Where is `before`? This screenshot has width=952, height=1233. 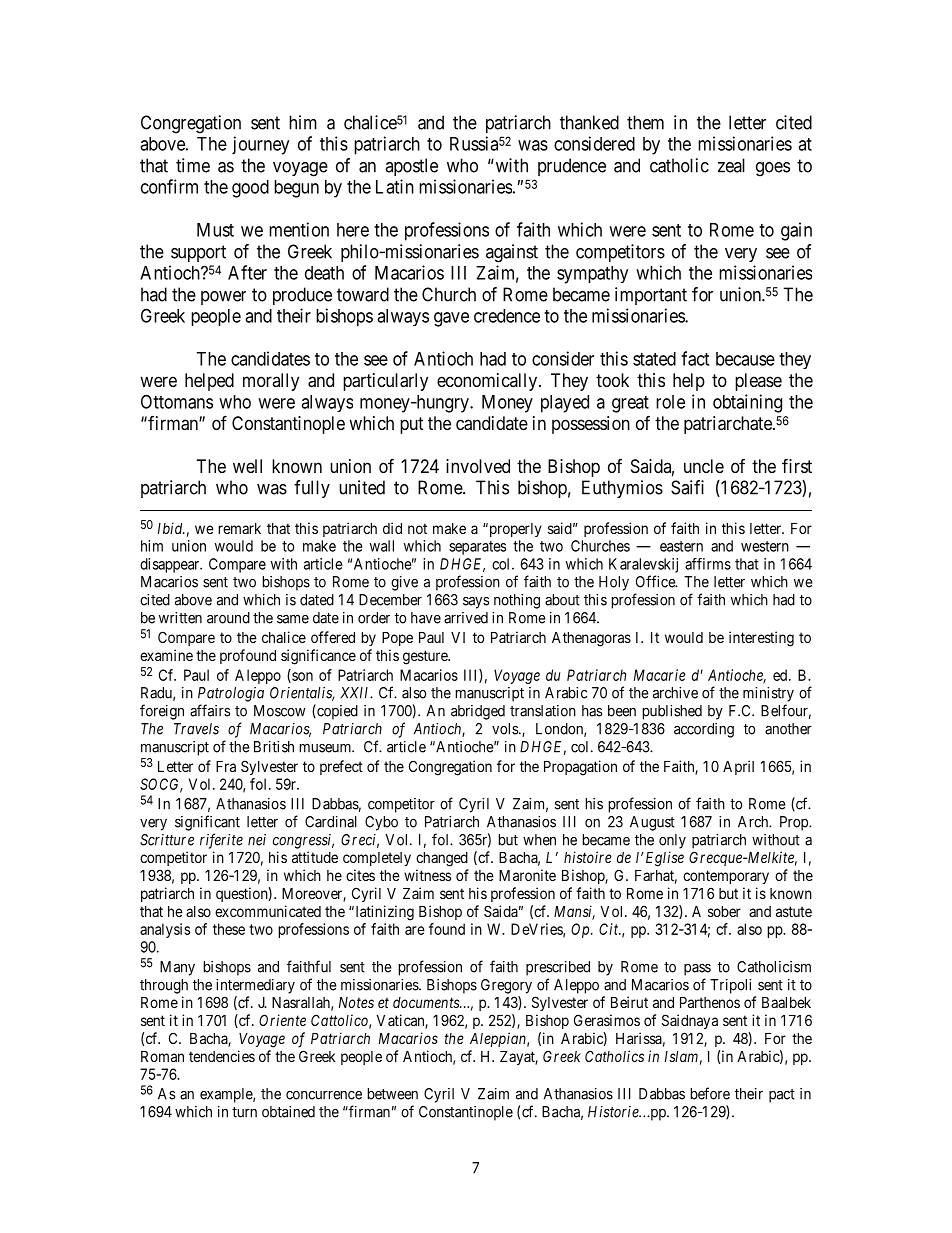
before is located at coordinates (710, 1093).
